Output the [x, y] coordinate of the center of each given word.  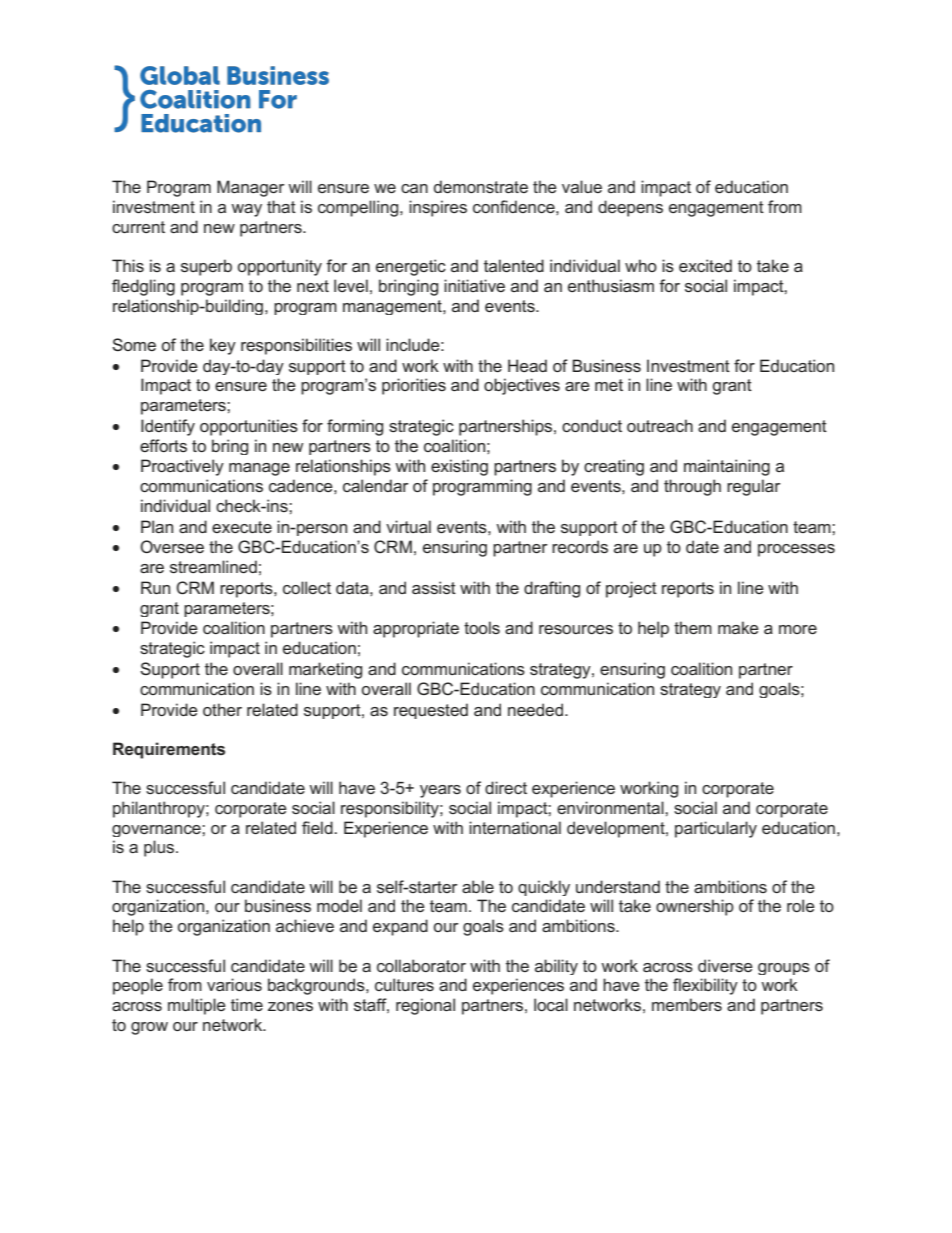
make [738, 627]
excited [705, 265]
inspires [438, 208]
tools [482, 627]
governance [157, 831]
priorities [414, 386]
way [246, 210]
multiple [197, 1006]
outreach [660, 425]
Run [155, 587]
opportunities [249, 427]
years [440, 791]
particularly [716, 829]
